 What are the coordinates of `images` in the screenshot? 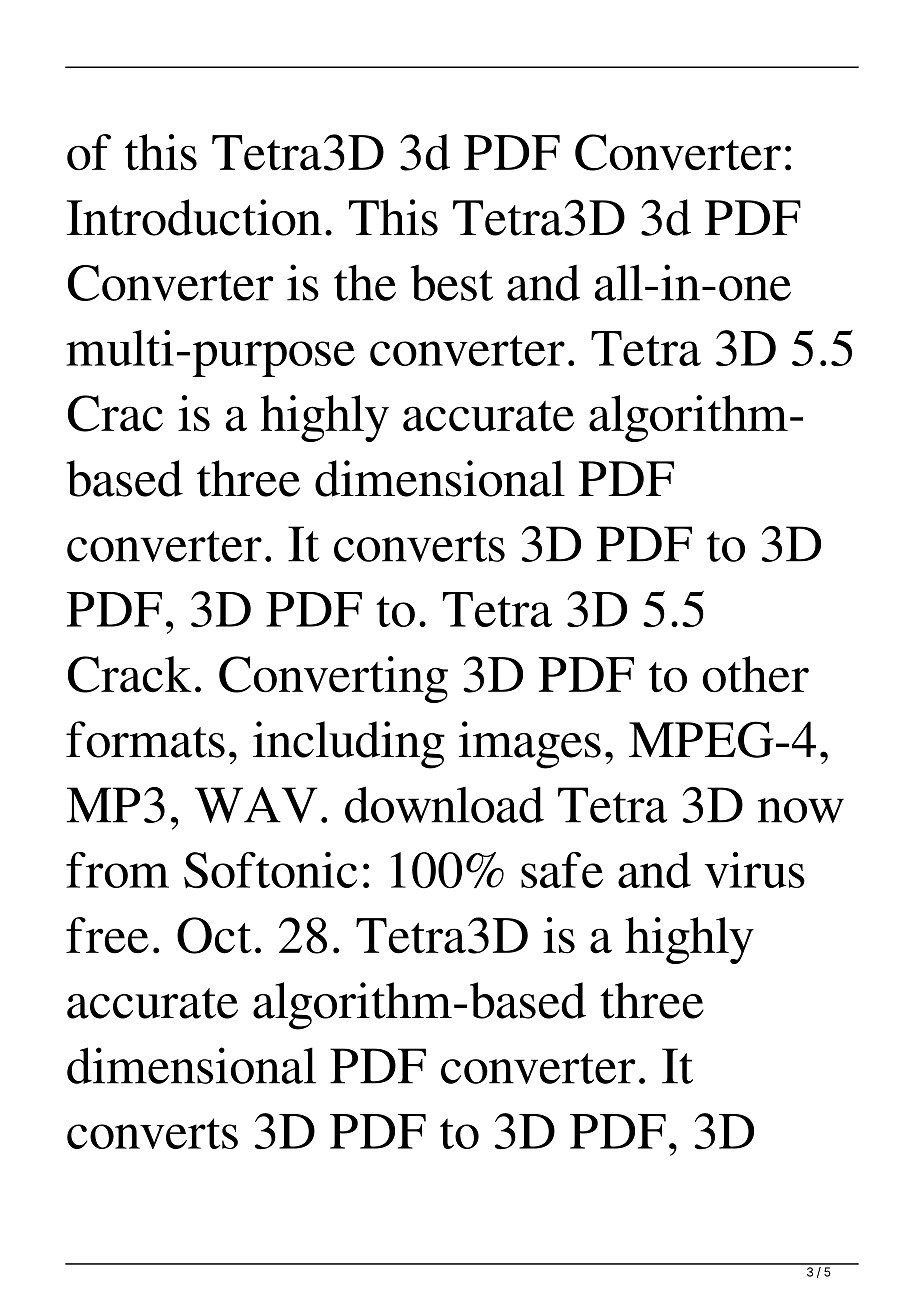 It's located at (530, 745).
